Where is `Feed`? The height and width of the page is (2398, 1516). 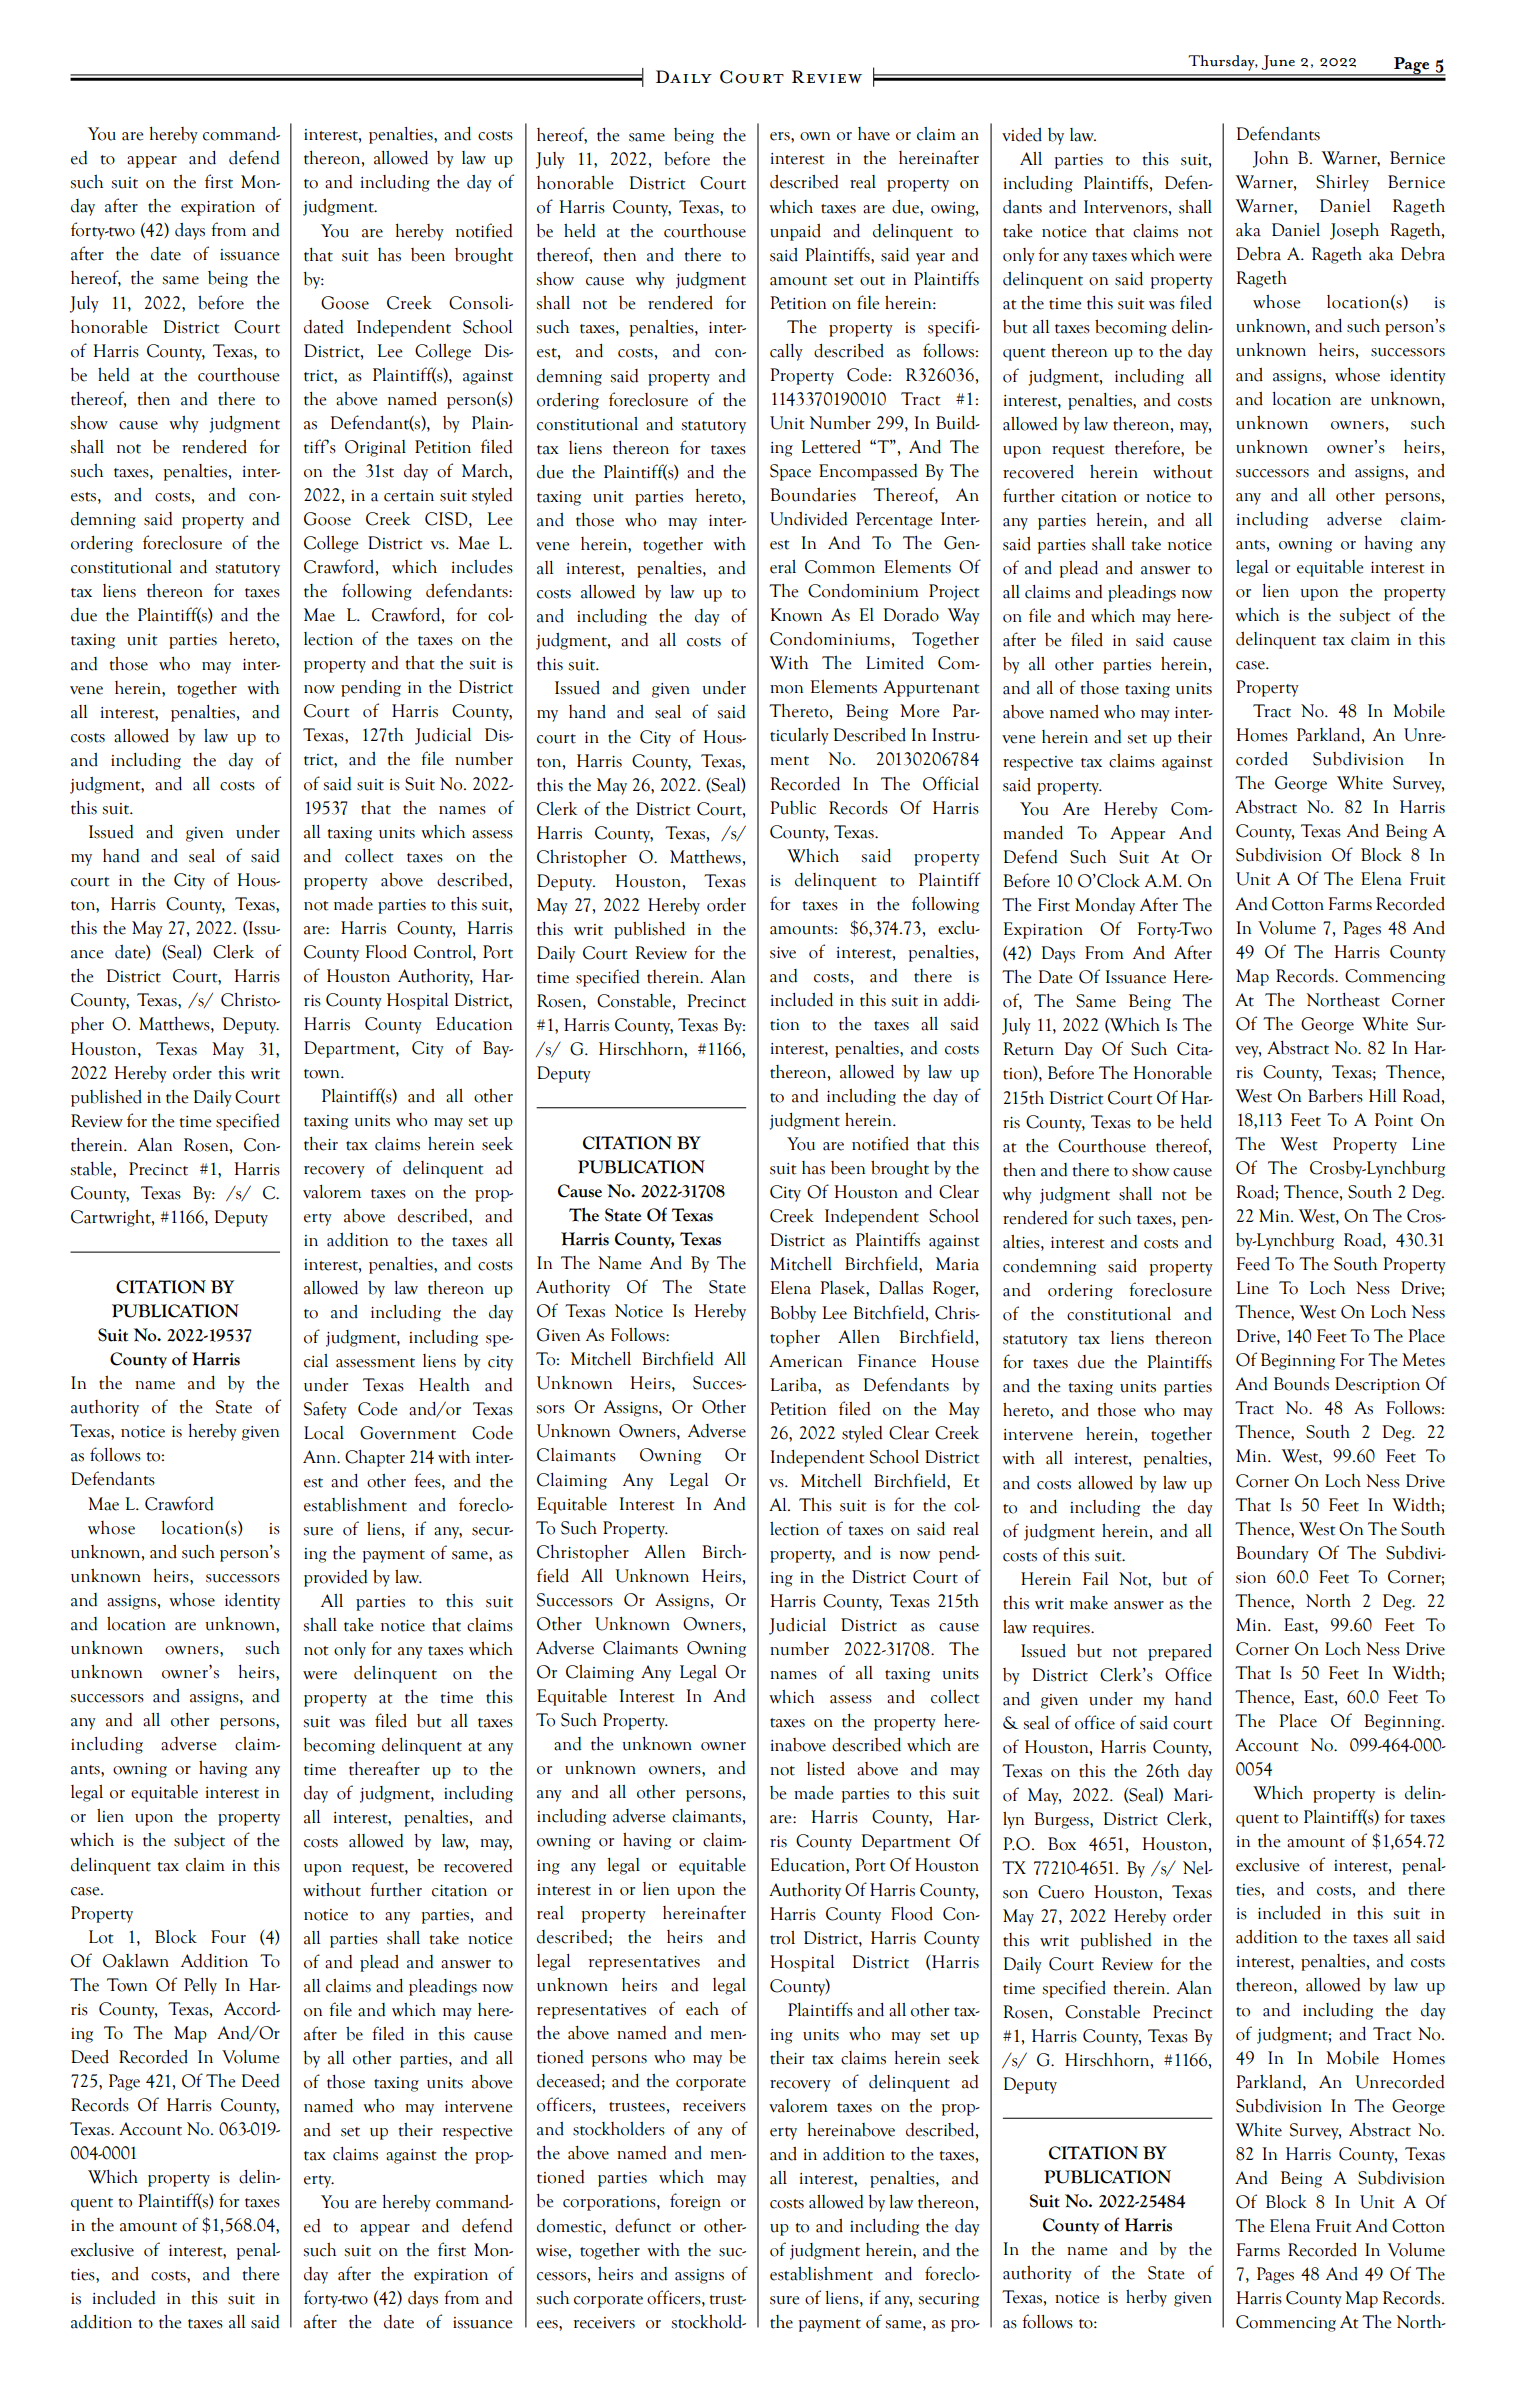 Feed is located at coordinates (1253, 1264).
